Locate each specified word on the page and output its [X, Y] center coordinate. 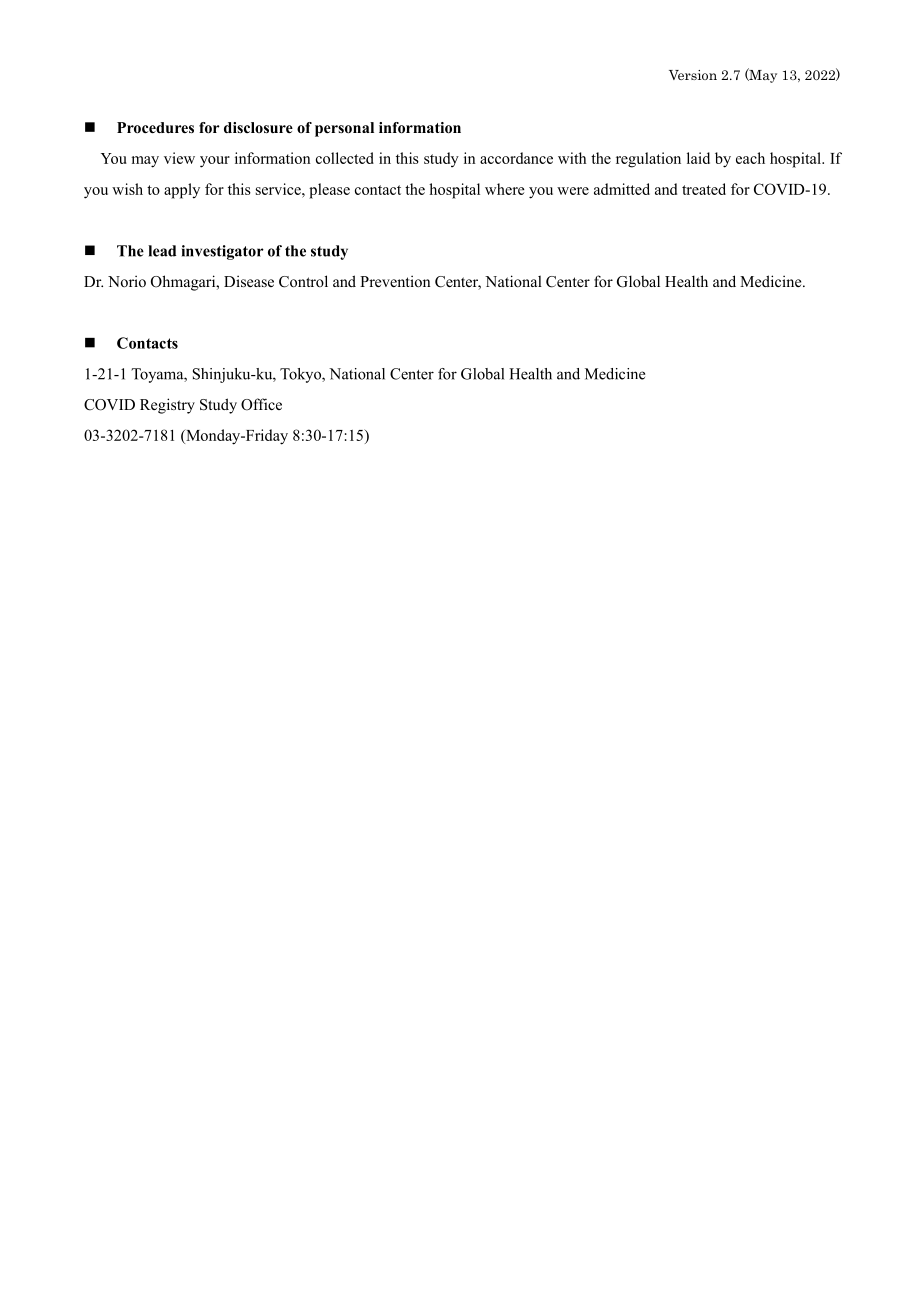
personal [344, 129]
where [505, 189]
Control [303, 281]
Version [693, 75]
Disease [249, 281]
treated [704, 189]
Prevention [395, 281]
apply [182, 191]
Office [261, 404]
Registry [167, 406]
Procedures [155, 128]
